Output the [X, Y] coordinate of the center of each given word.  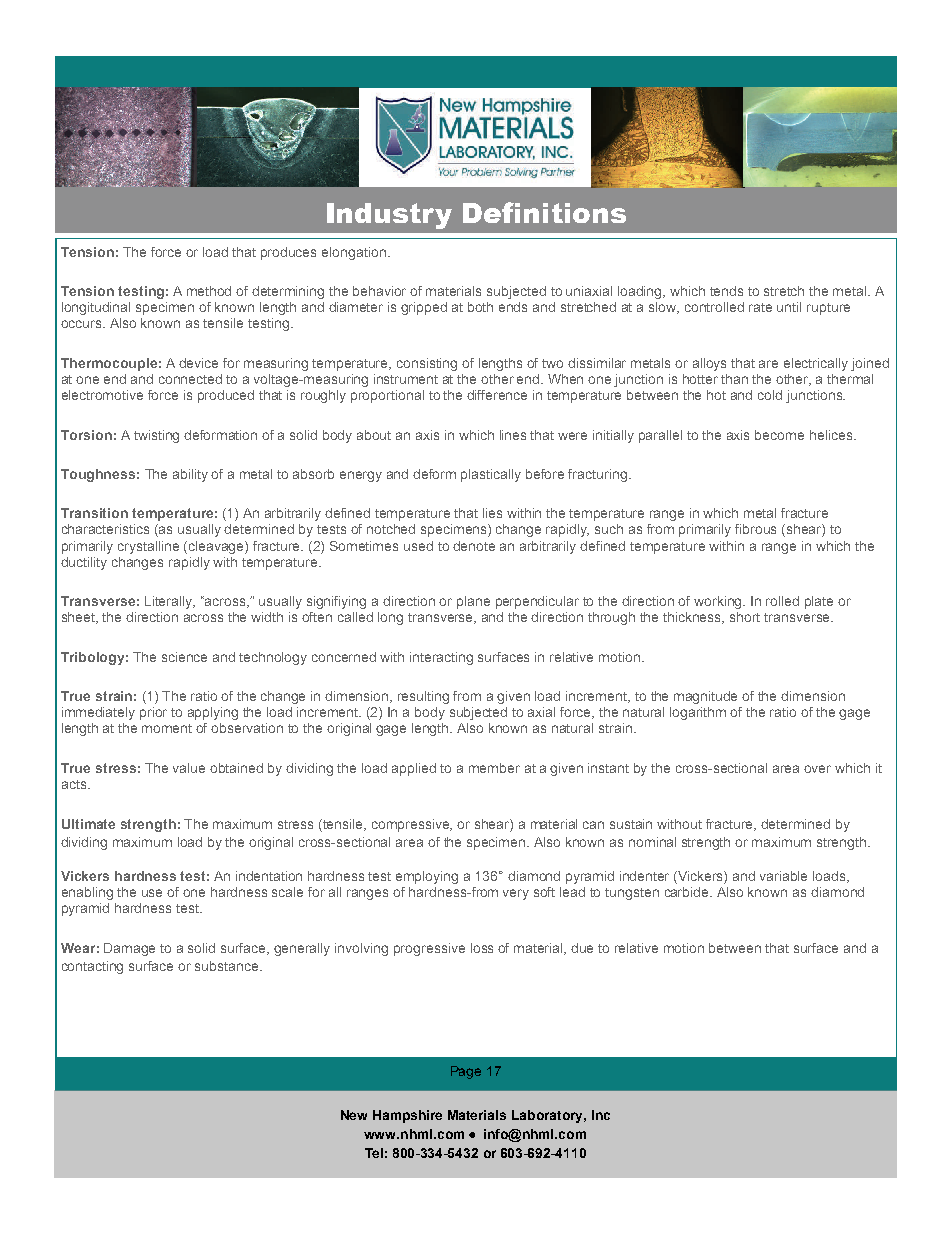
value [189, 768]
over [817, 769]
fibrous [755, 529]
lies [492, 513]
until [789, 307]
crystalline [148, 547]
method [209, 291]
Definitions [544, 212]
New [354, 1115]
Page [466, 1072]
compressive [412, 825]
